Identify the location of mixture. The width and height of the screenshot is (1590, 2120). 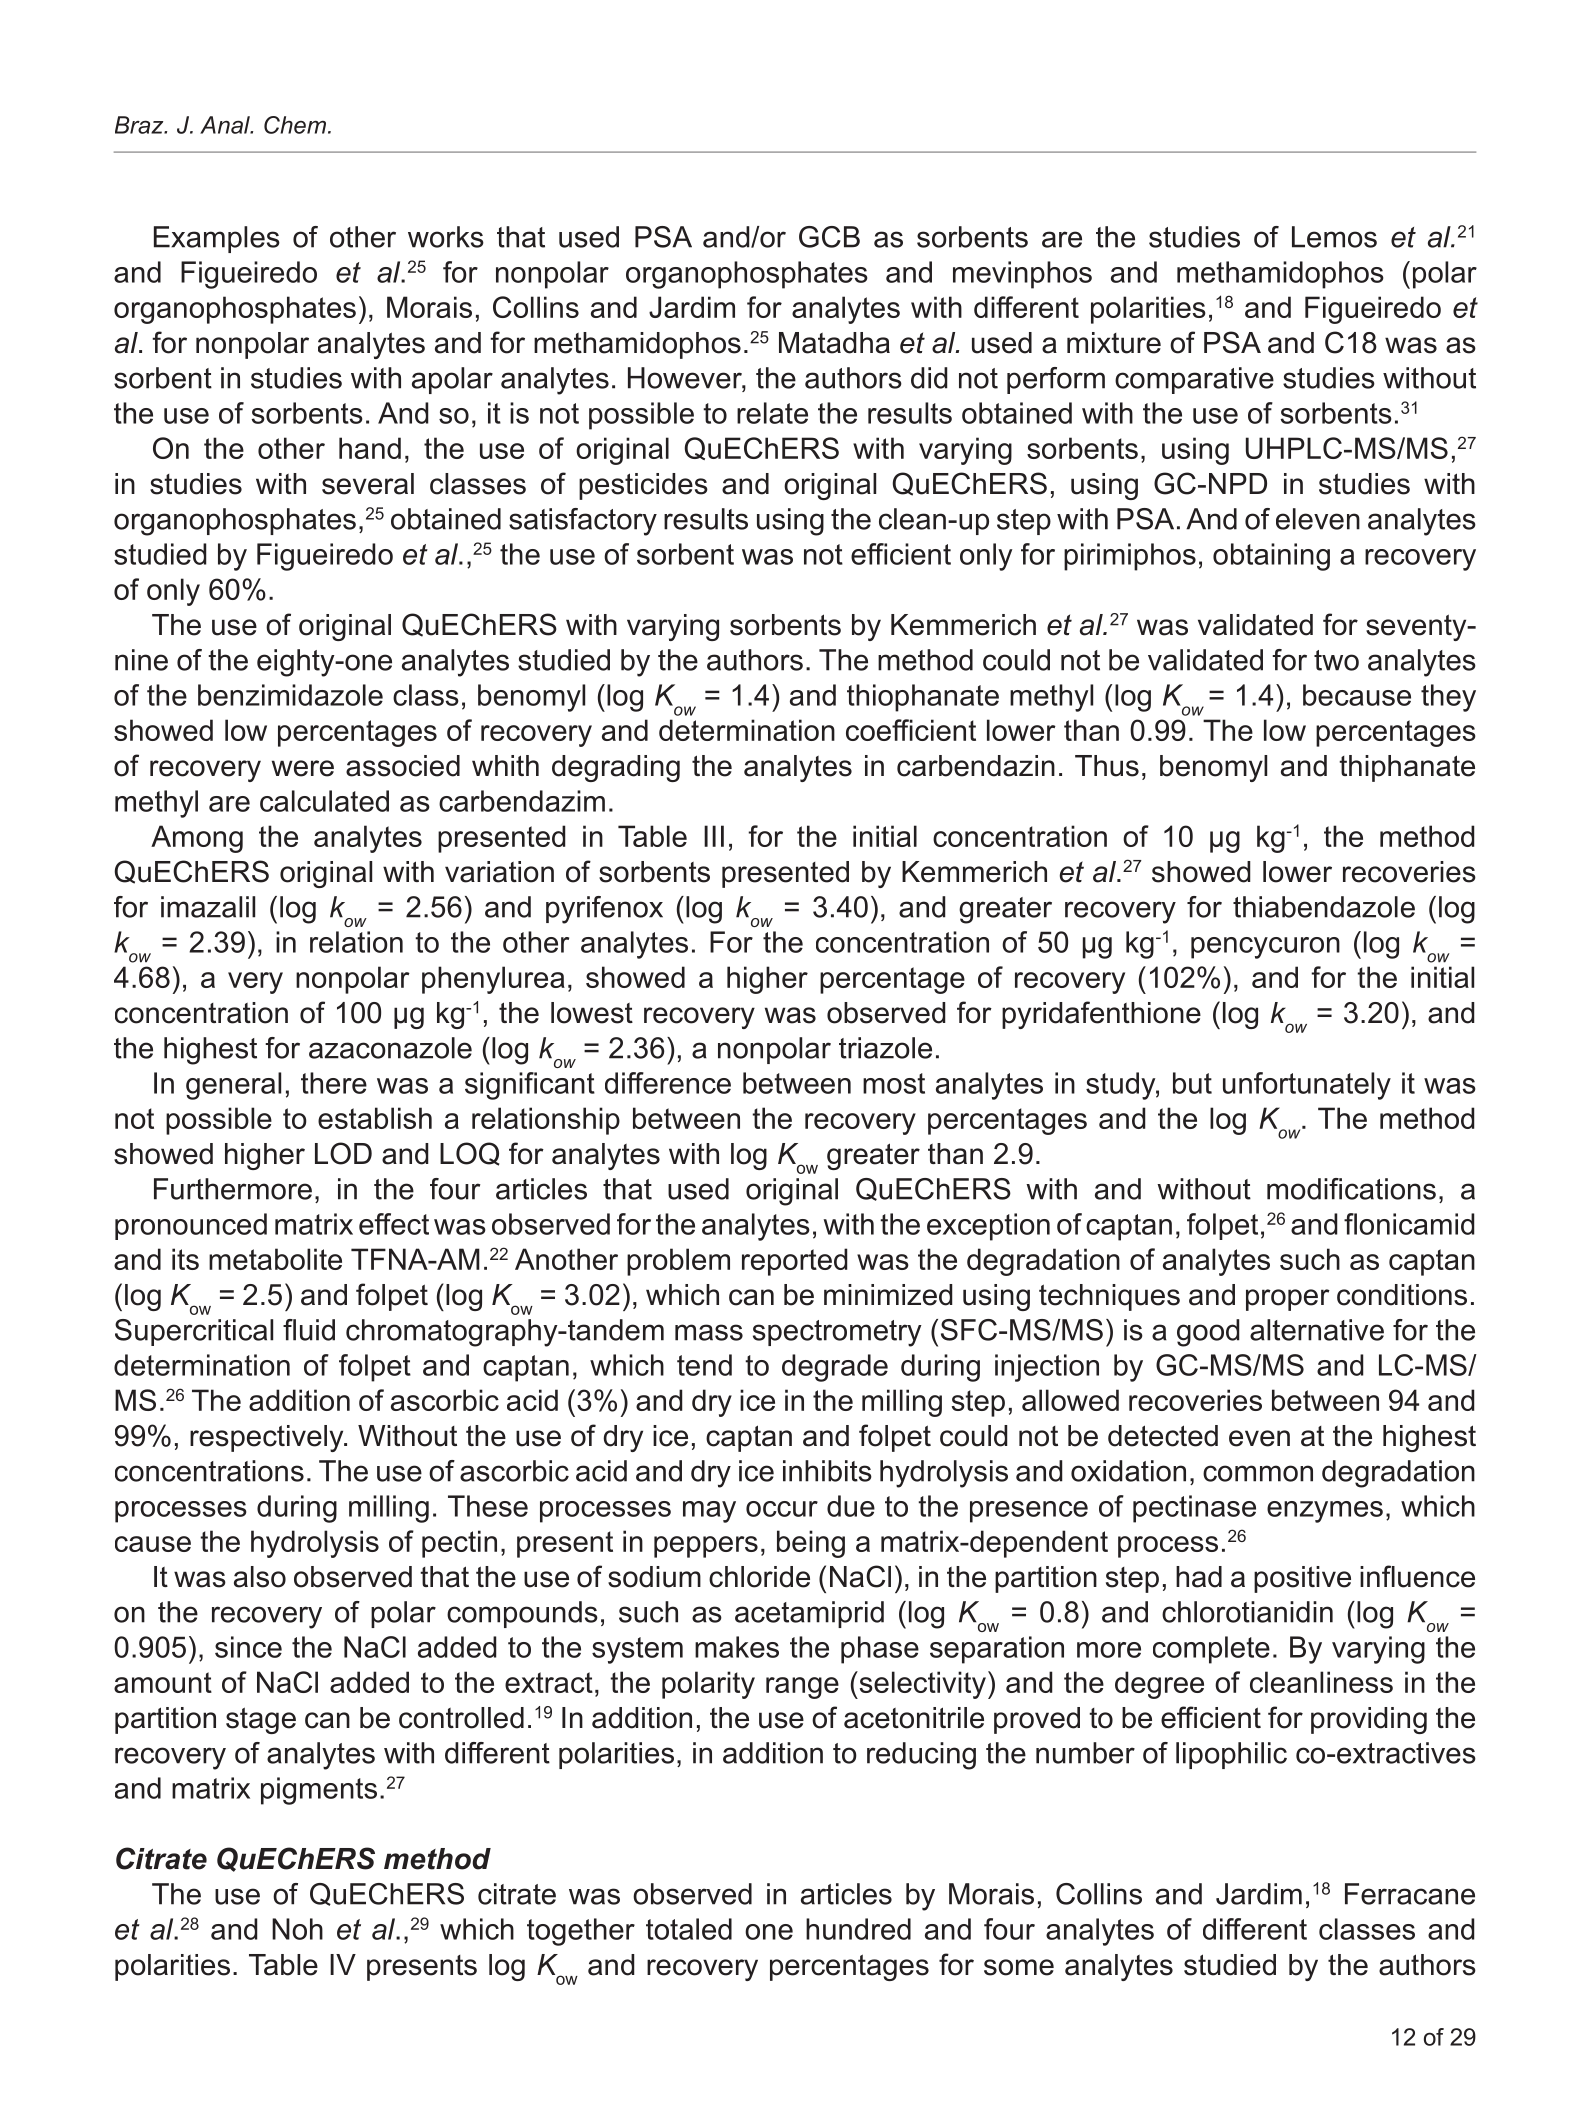
(1114, 343).
